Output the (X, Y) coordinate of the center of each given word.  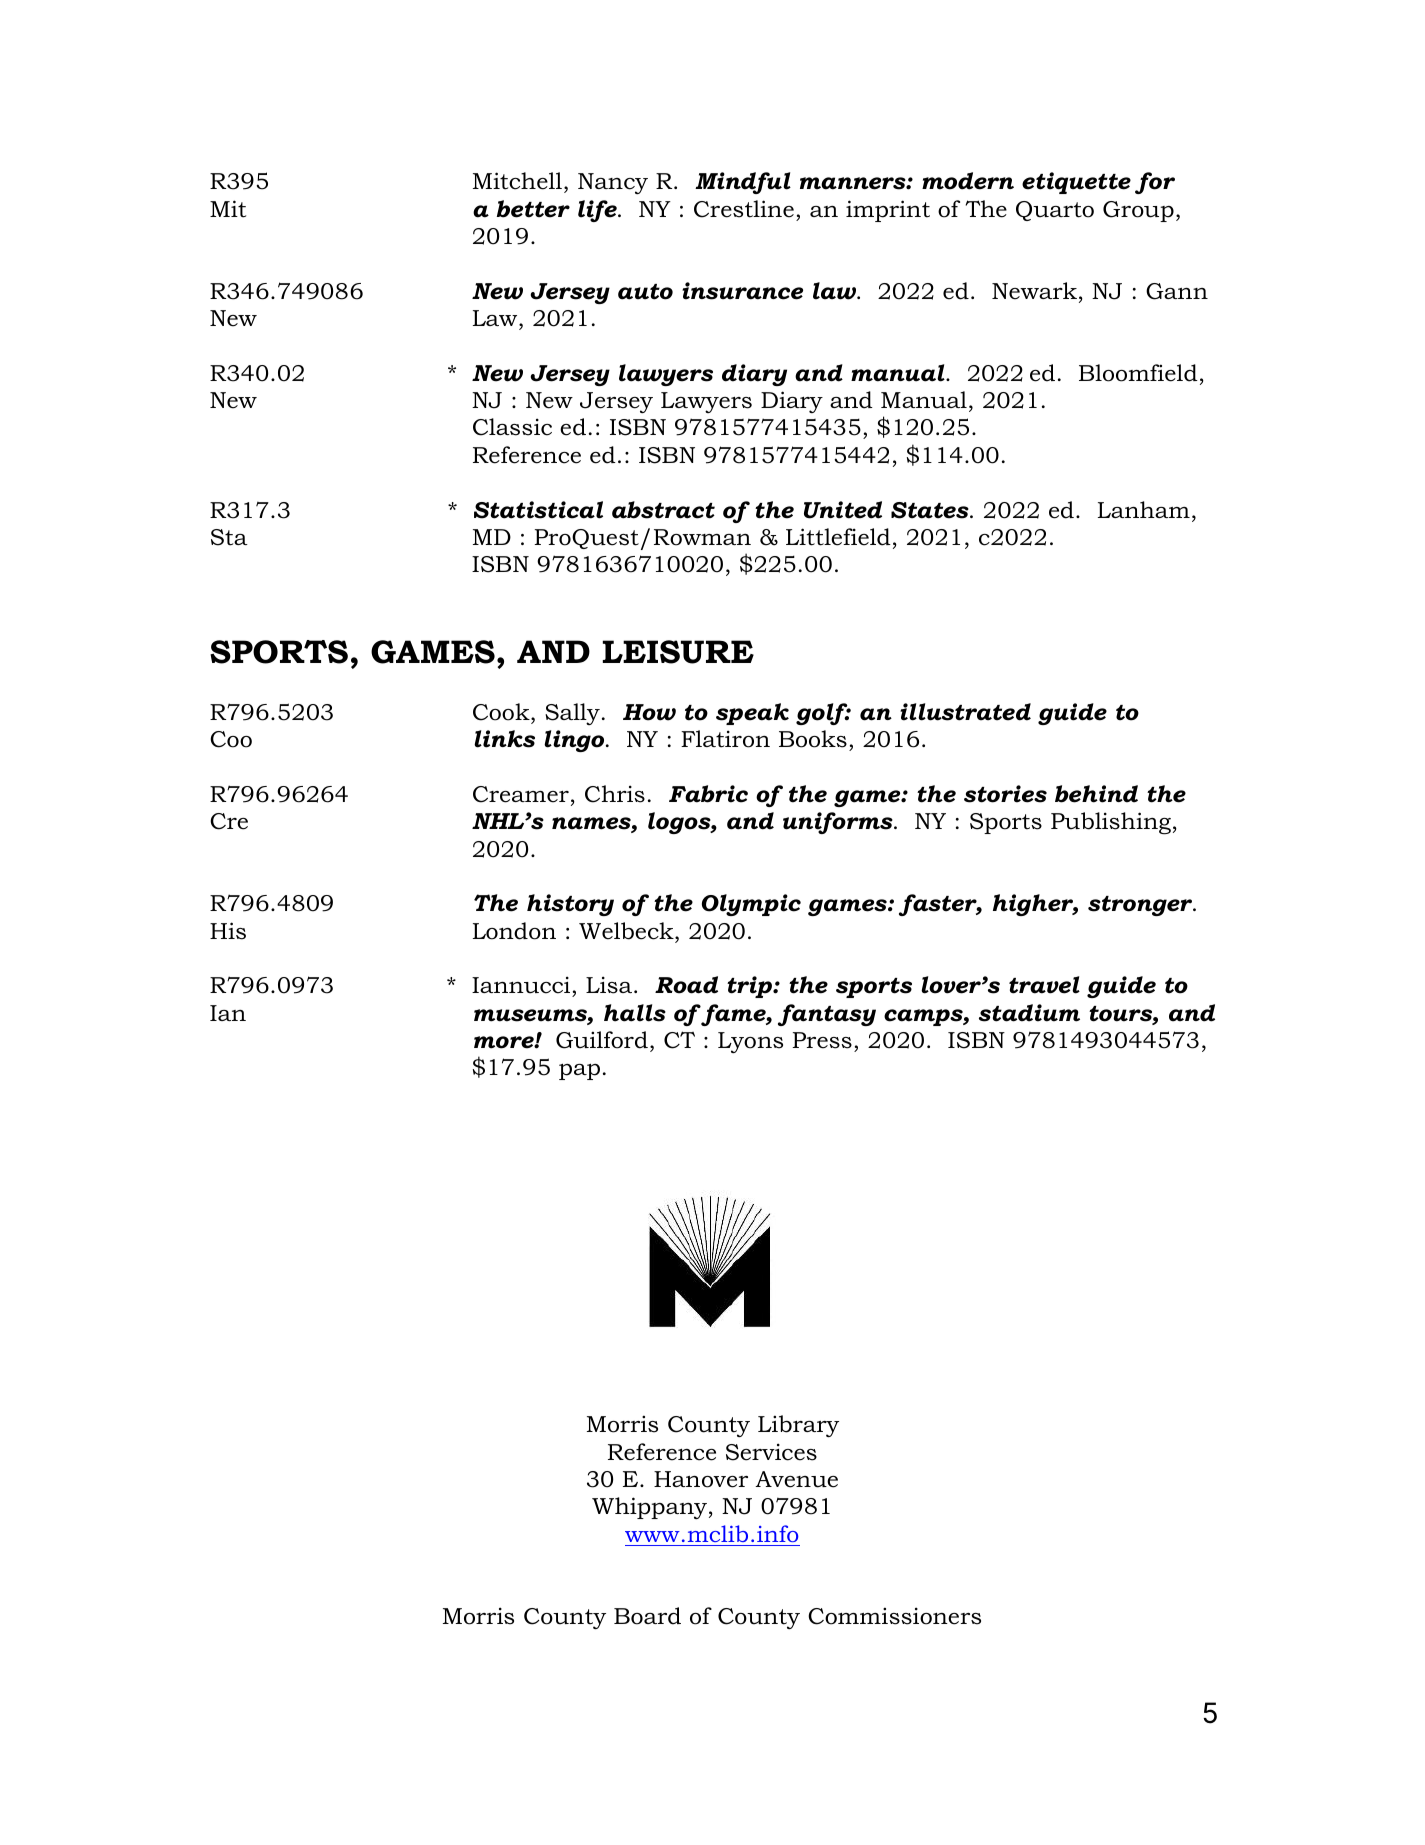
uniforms (839, 823)
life (598, 211)
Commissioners (894, 1616)
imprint (888, 211)
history (570, 905)
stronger (1141, 906)
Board (647, 1616)
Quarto (1055, 211)
